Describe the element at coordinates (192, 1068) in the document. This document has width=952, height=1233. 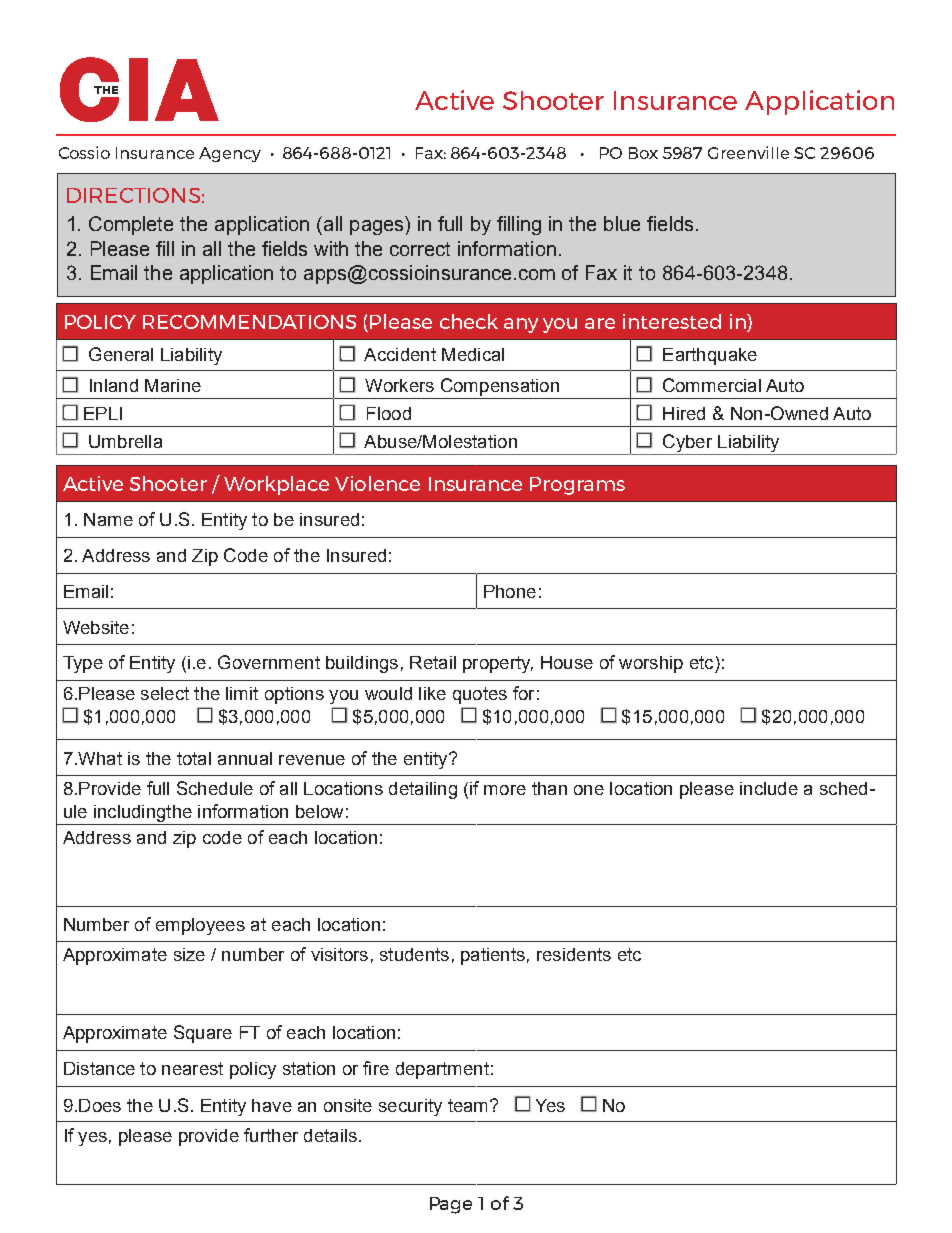
I see `nearest` at that location.
